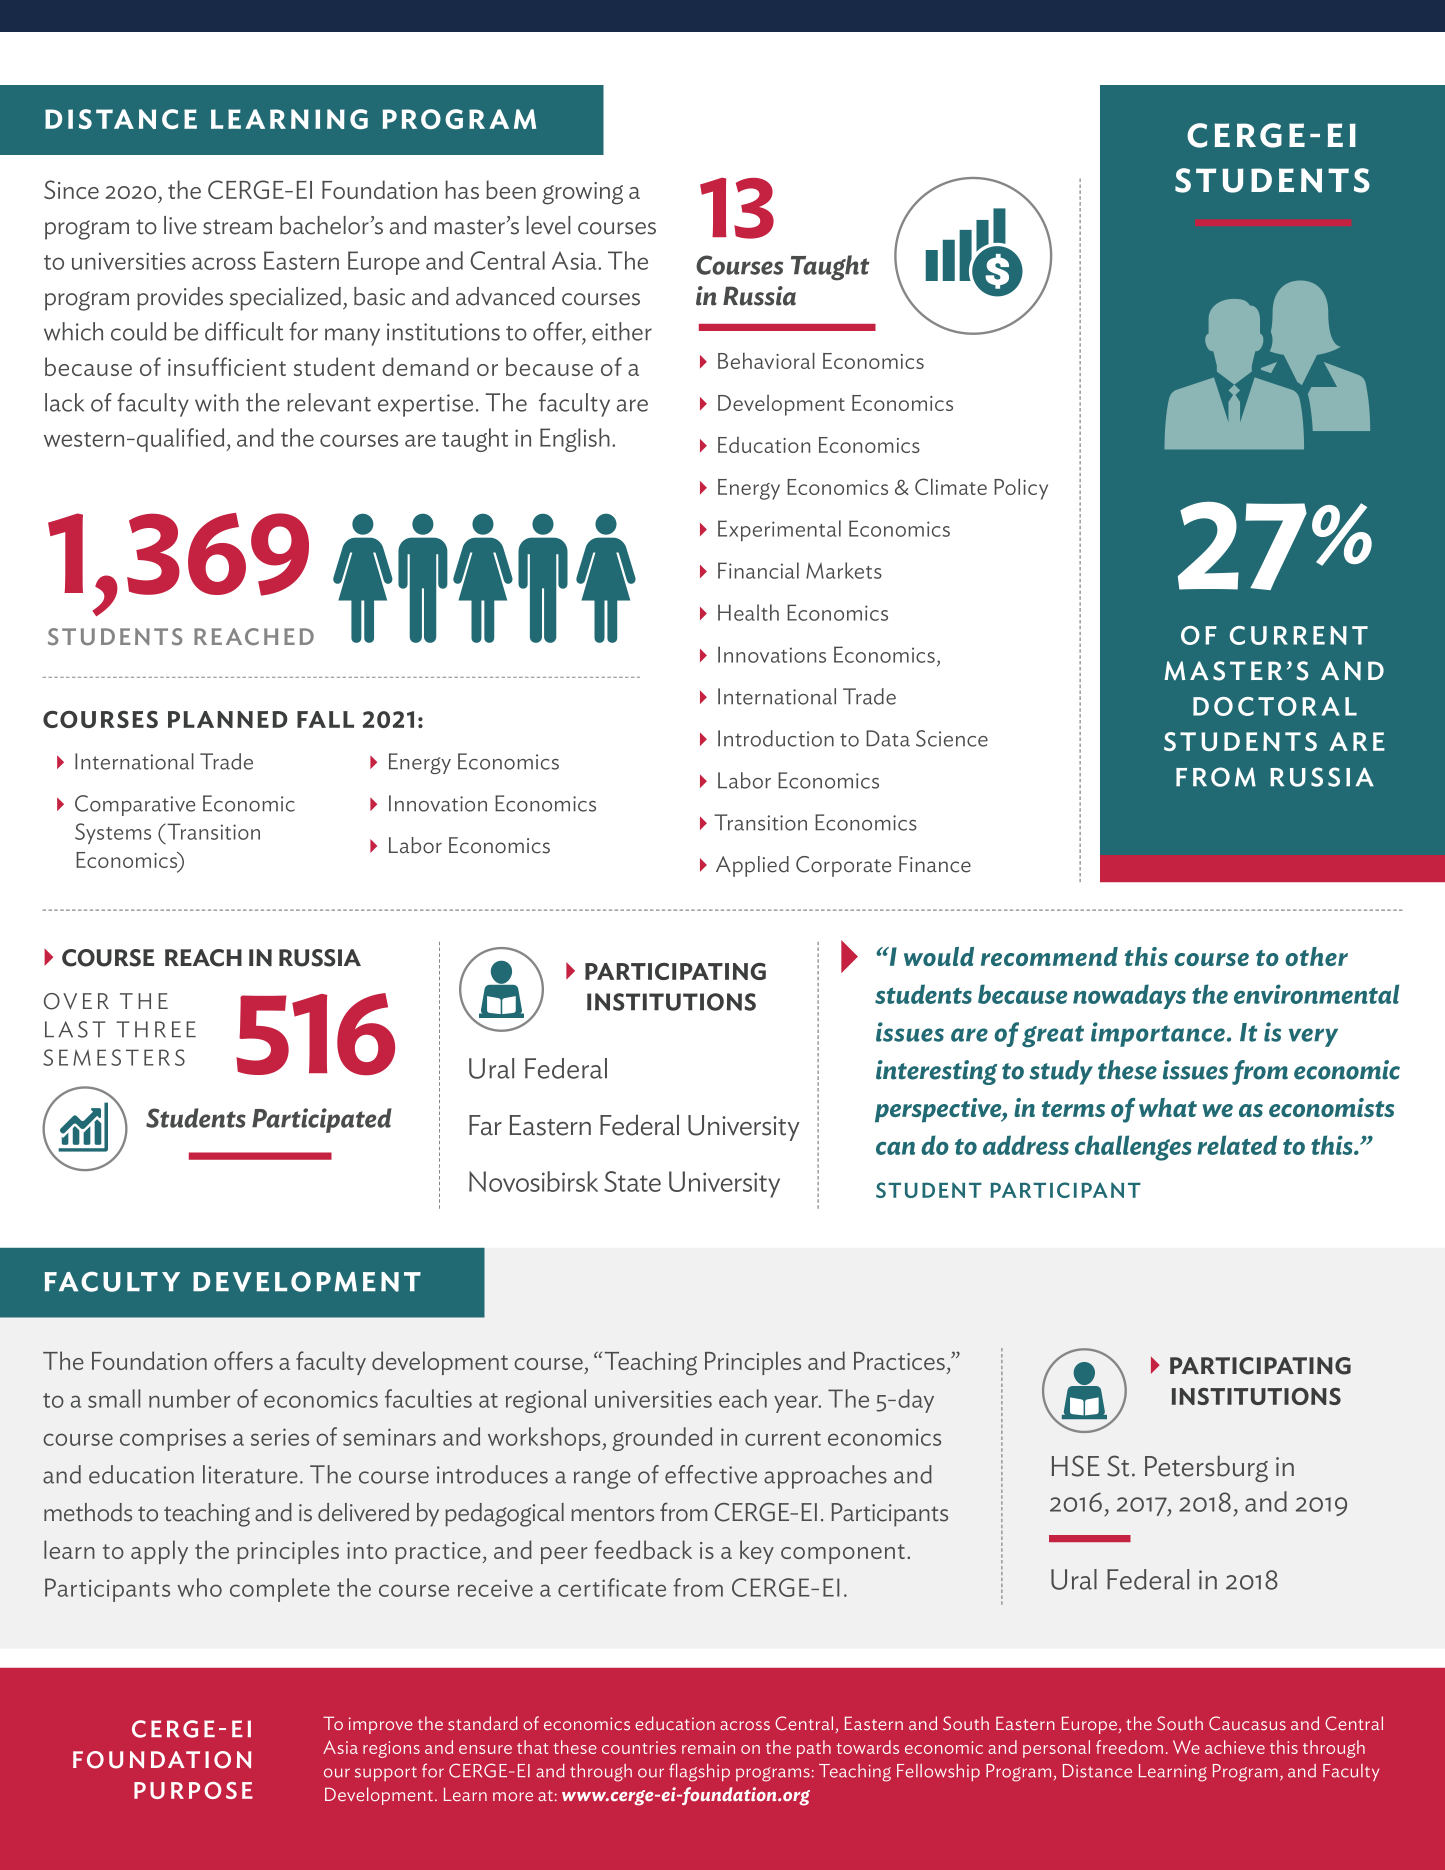 This screenshot has width=1445, height=1870. What do you see at coordinates (582, 193) in the screenshot?
I see `growing` at bounding box center [582, 193].
